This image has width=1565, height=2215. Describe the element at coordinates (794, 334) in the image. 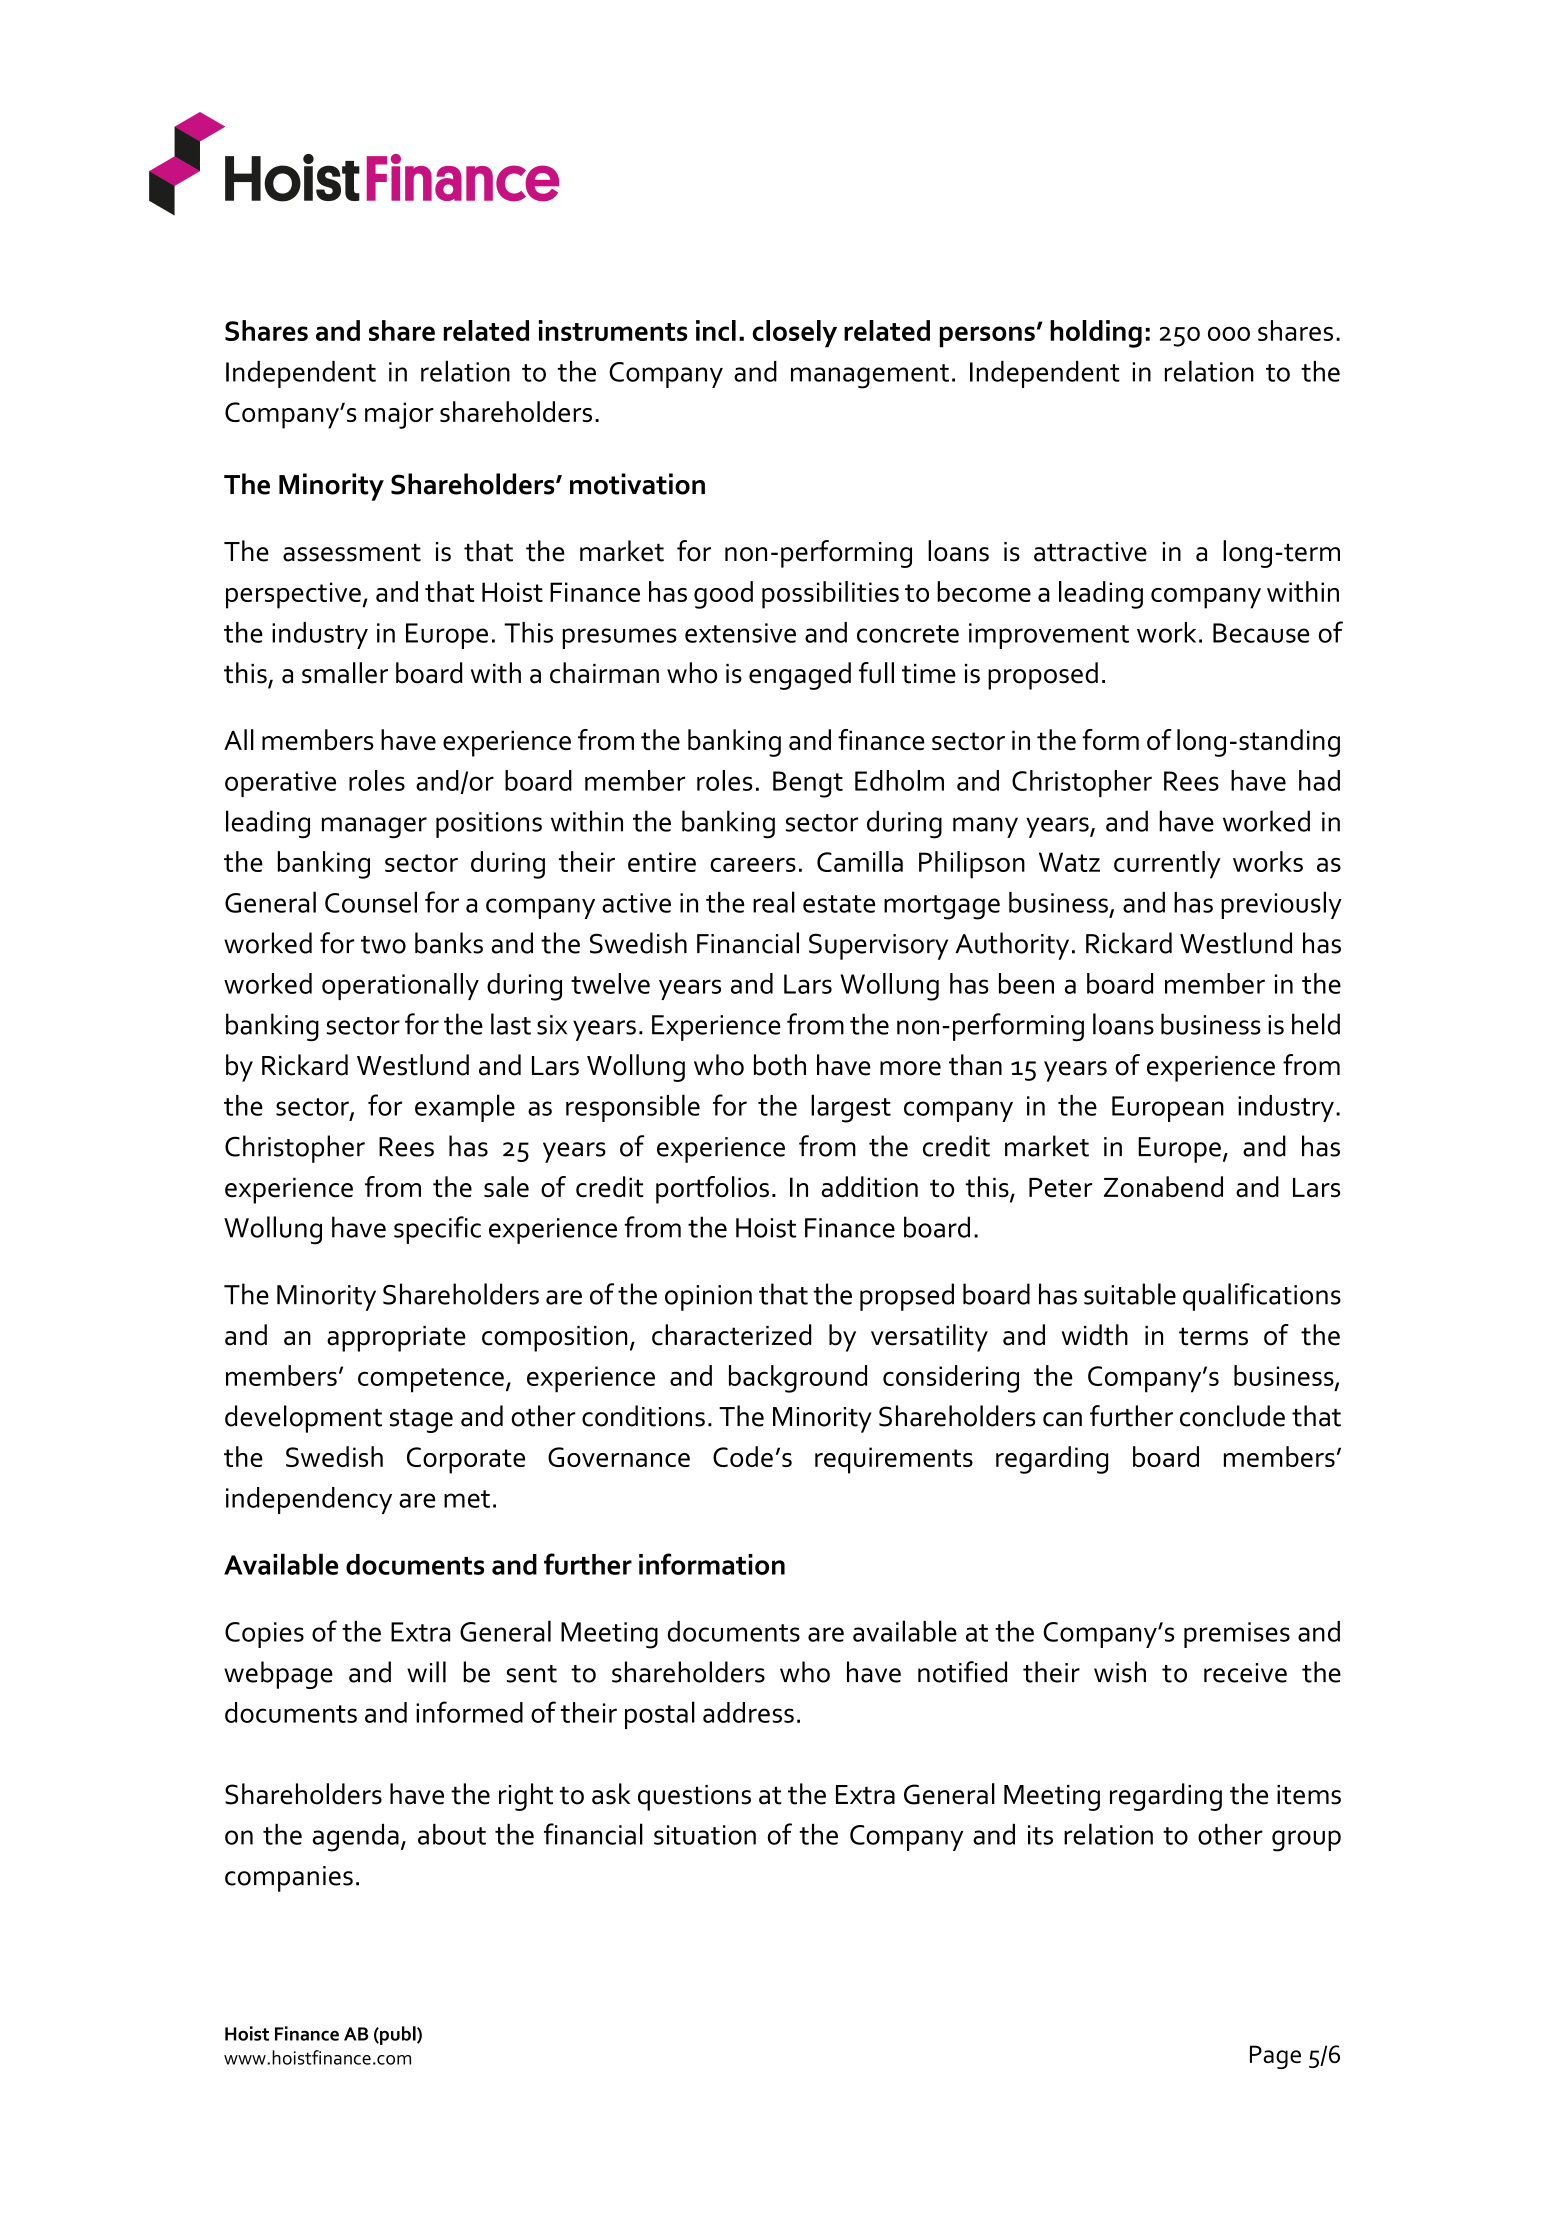

I see `closely` at that location.
